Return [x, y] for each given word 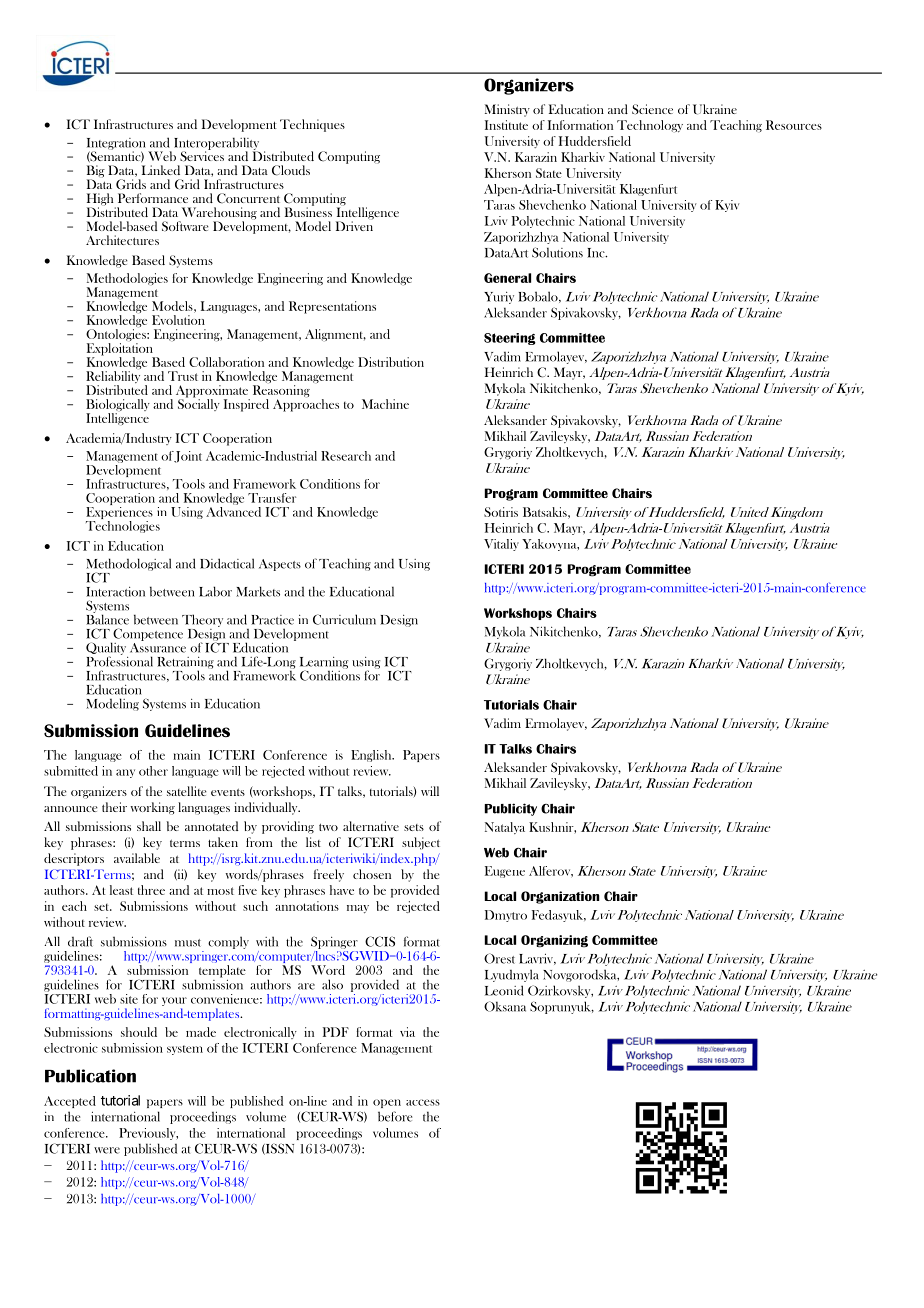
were [107, 1150]
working [153, 808]
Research [346, 456]
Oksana [505, 1006]
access [423, 1102]
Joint [188, 457]
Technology [650, 126]
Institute [506, 125]
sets [414, 827]
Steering [510, 339]
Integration [116, 145]
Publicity [511, 809]
